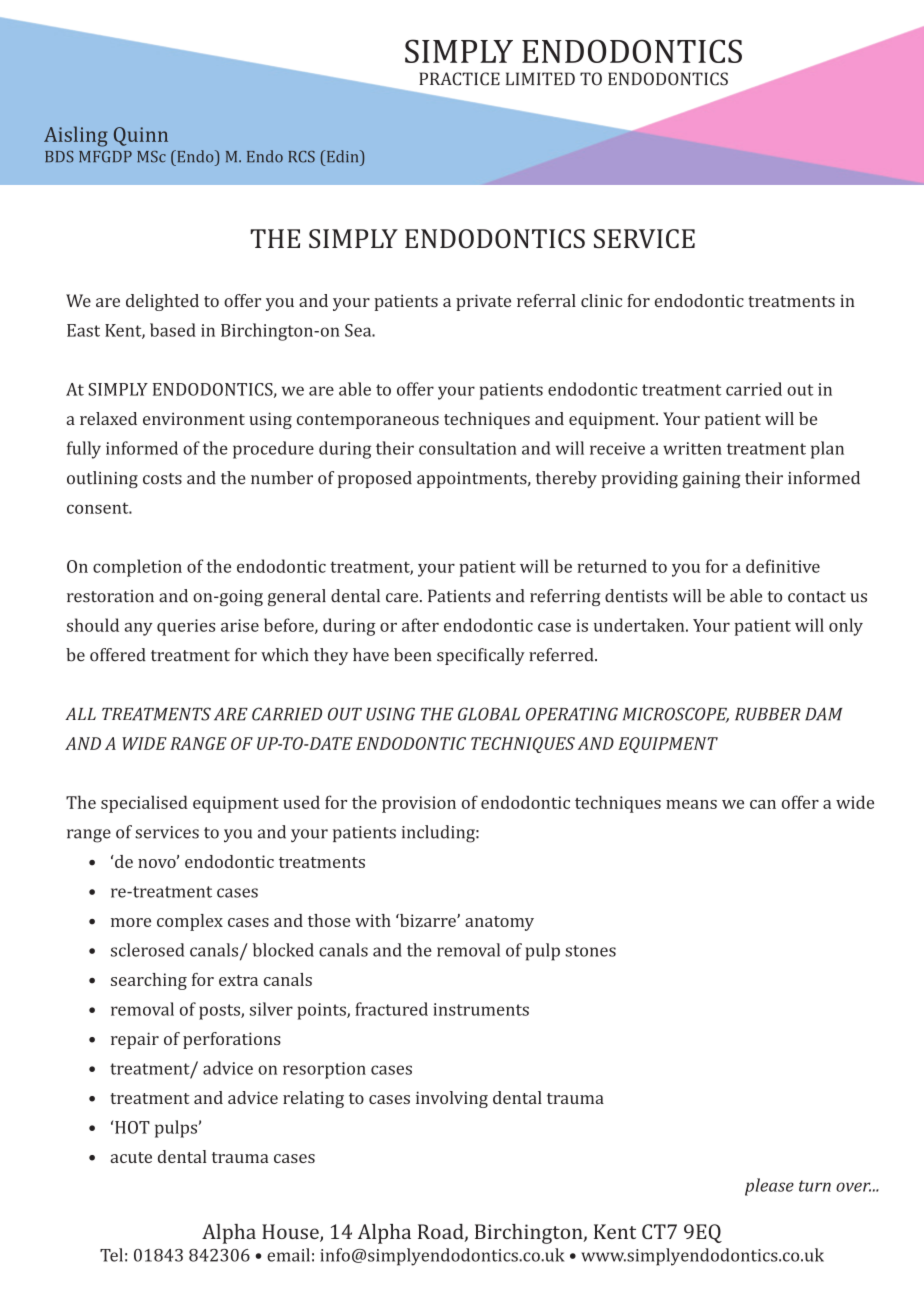  Describe the element at coordinates (712, 480) in the screenshot. I see `gaining` at that location.
